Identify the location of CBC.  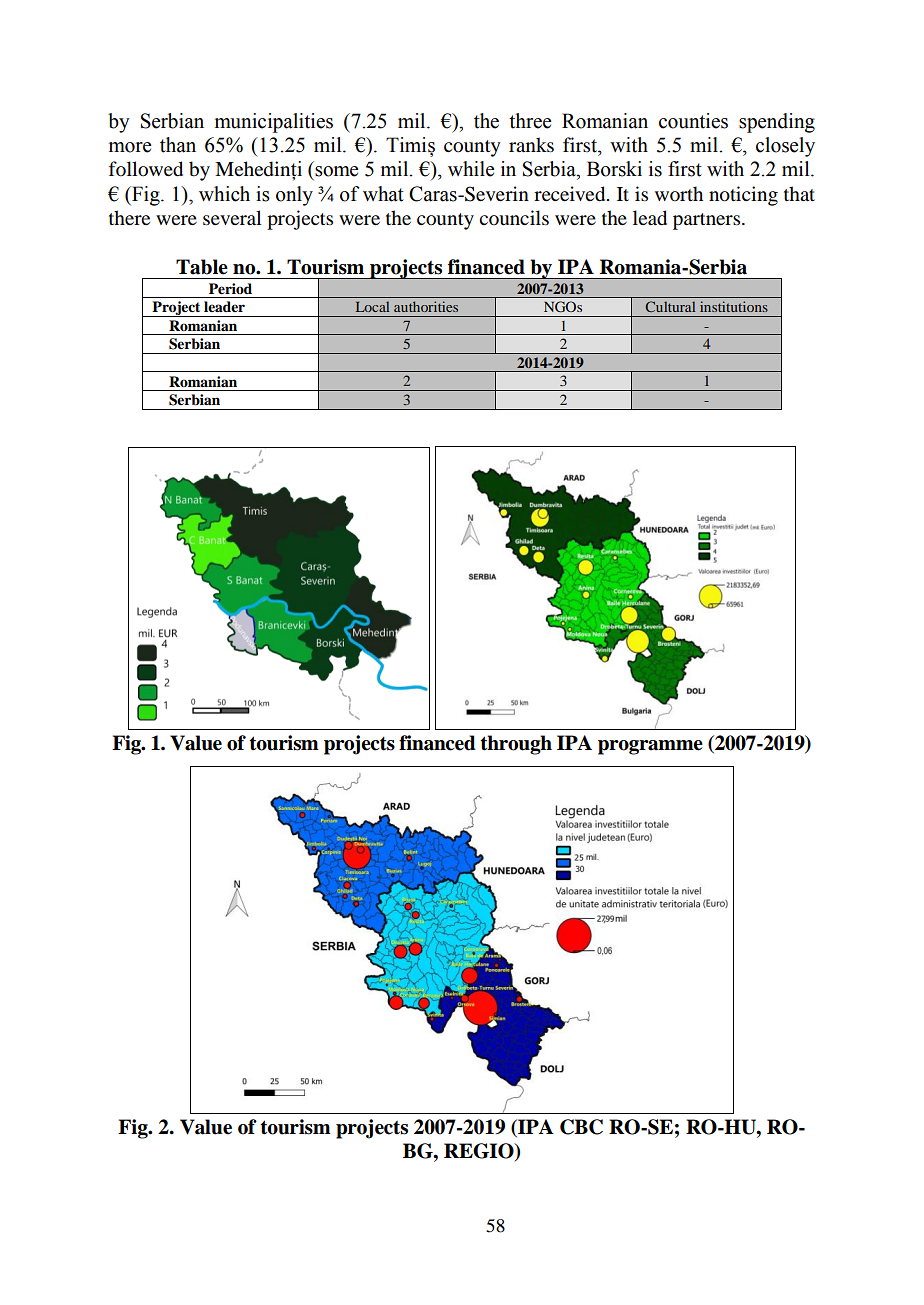
(581, 1127).
